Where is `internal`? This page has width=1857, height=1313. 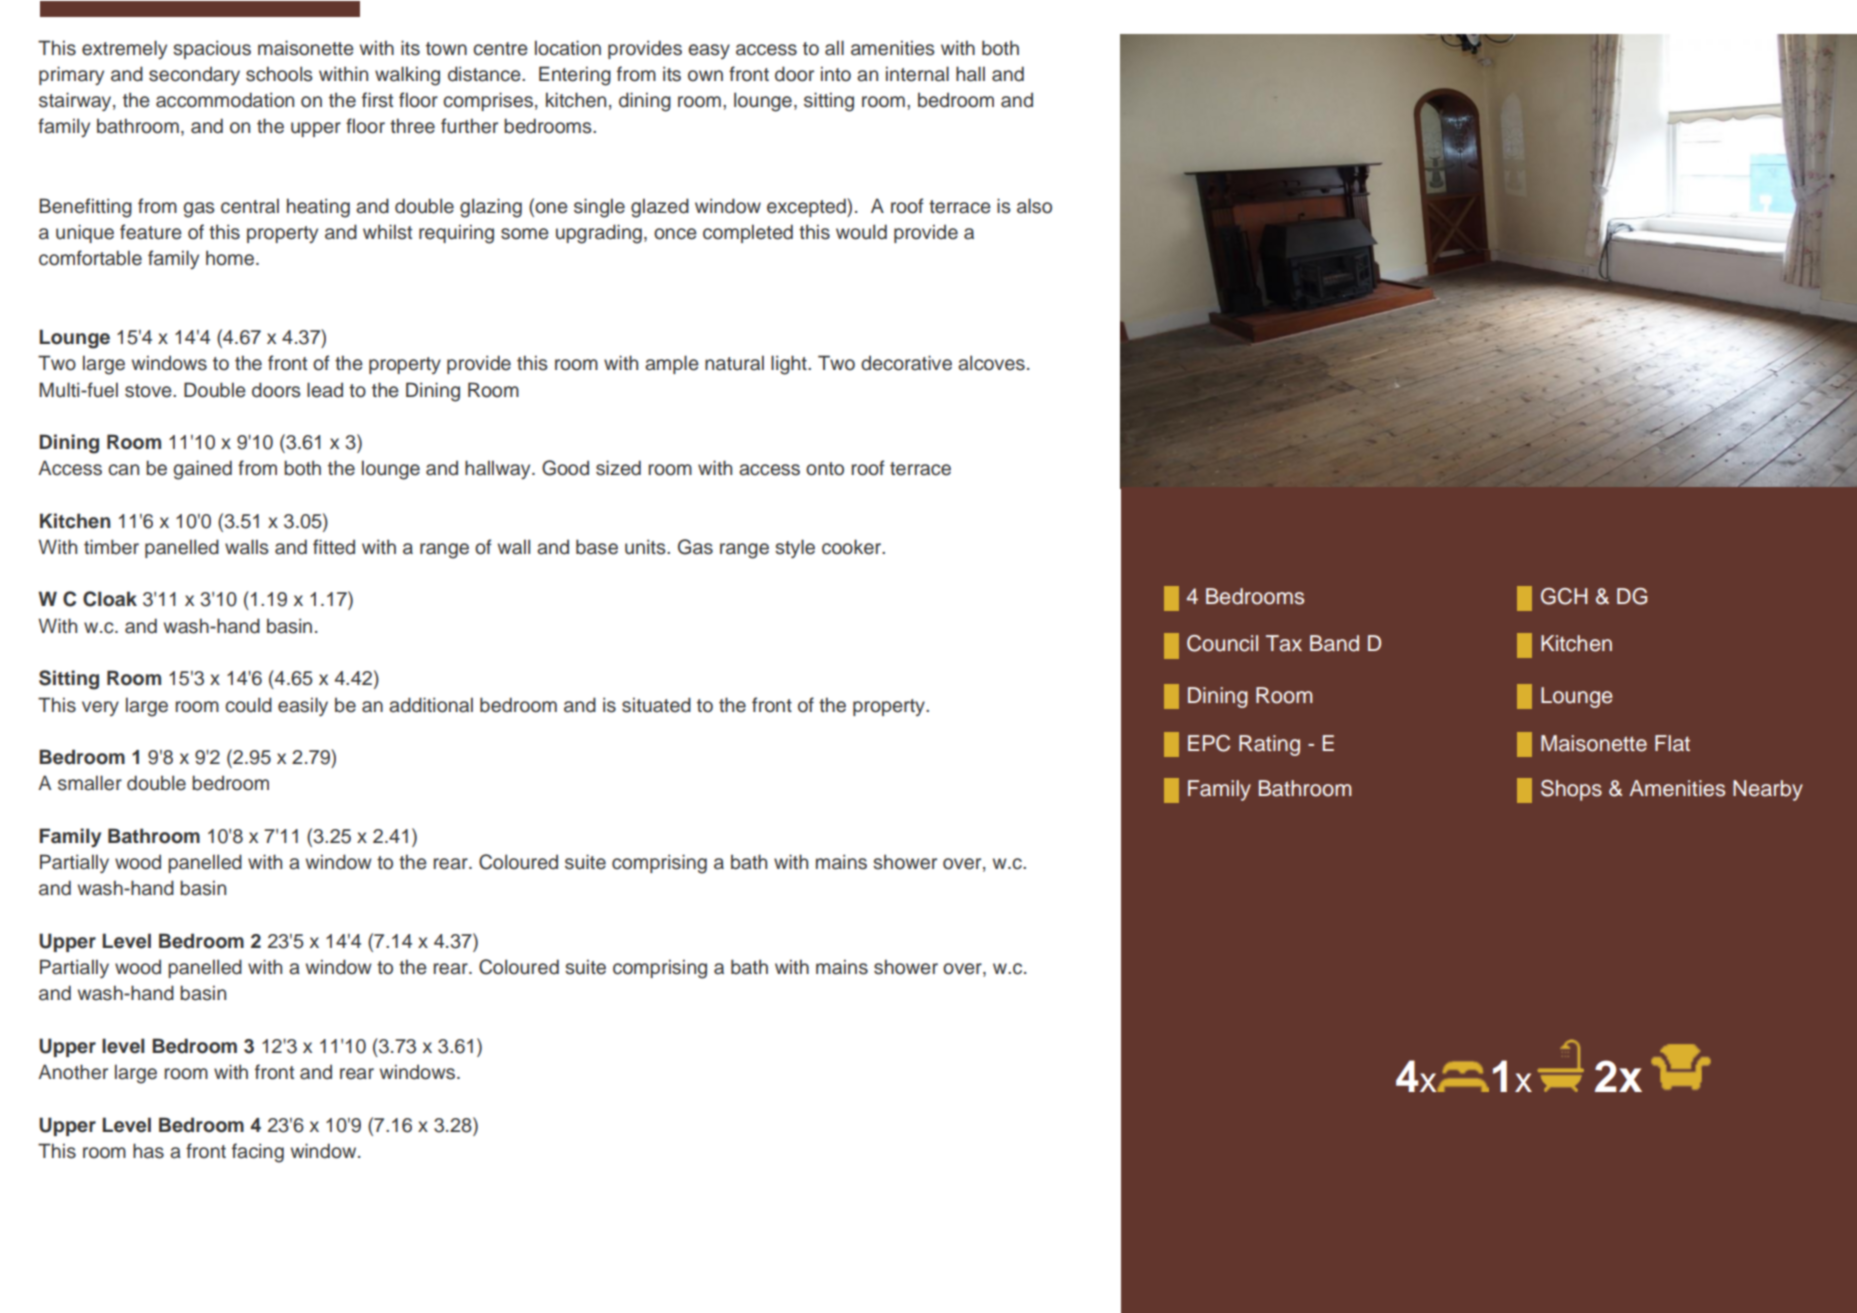
internal is located at coordinates (917, 74).
